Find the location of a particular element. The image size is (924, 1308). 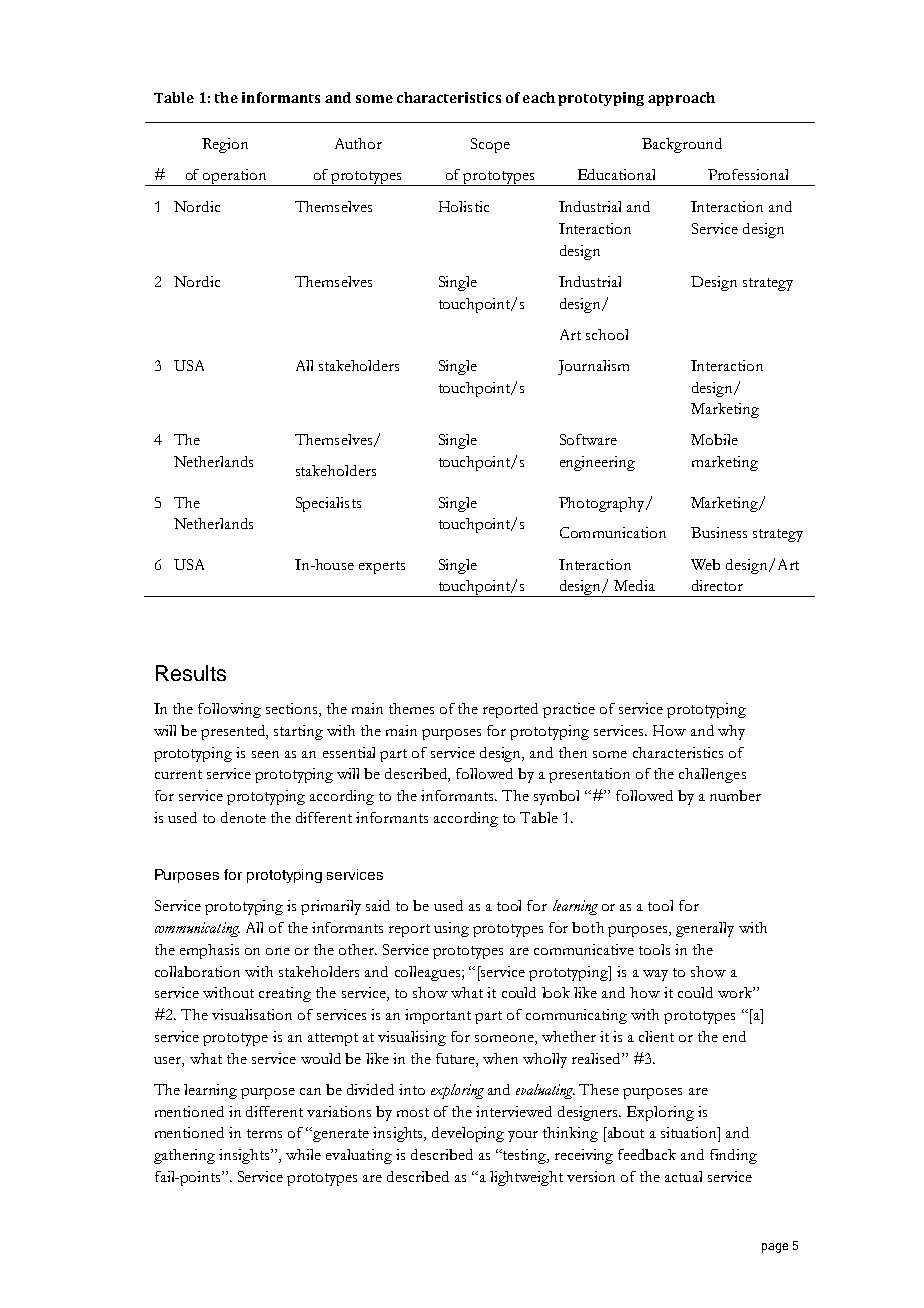

why is located at coordinates (731, 732).
